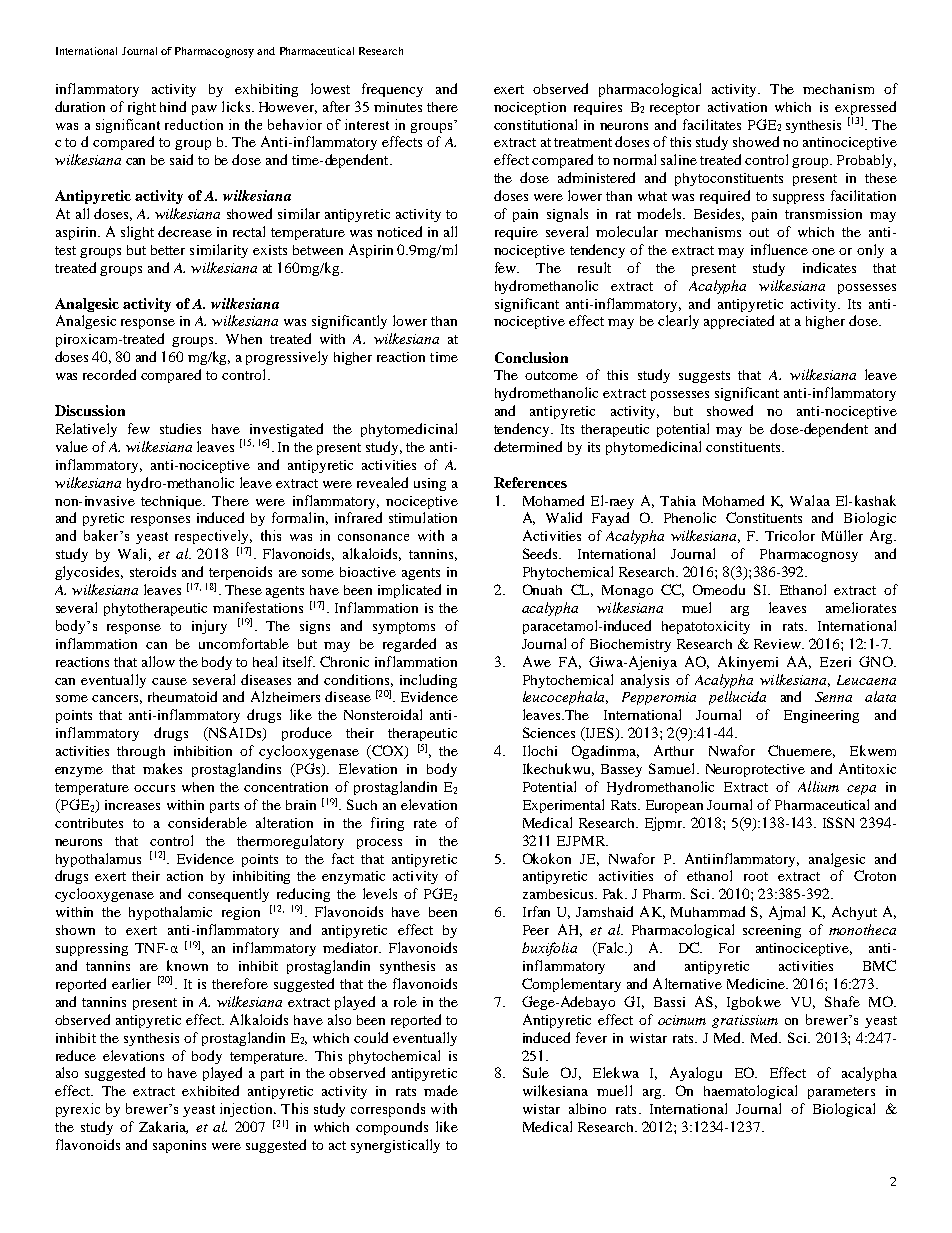 This screenshot has height=1233, width=952. Describe the element at coordinates (531, 357) in the screenshot. I see `Conclusion` at that location.
